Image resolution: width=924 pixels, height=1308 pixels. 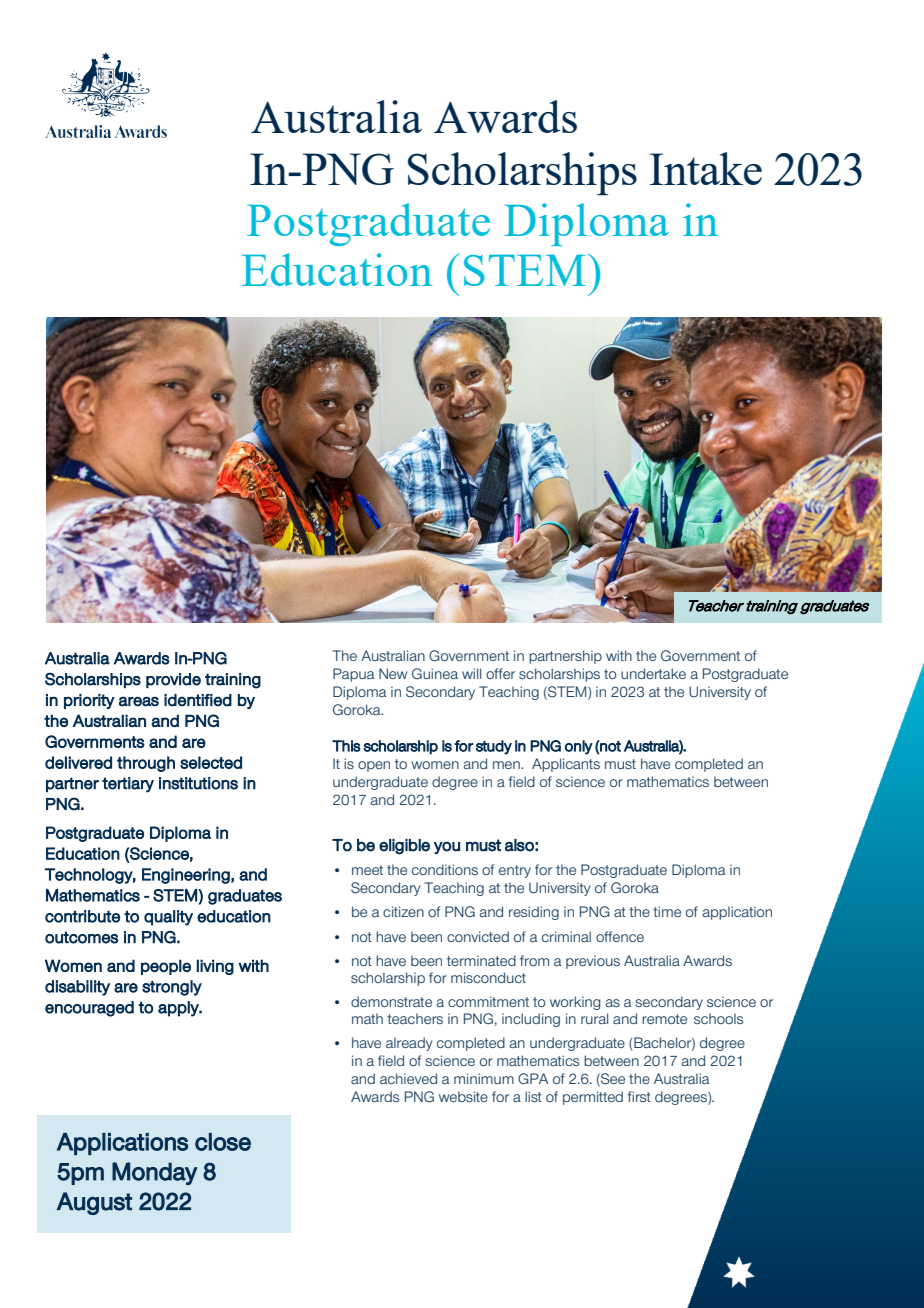 I want to click on Intake, so click(x=705, y=168).
